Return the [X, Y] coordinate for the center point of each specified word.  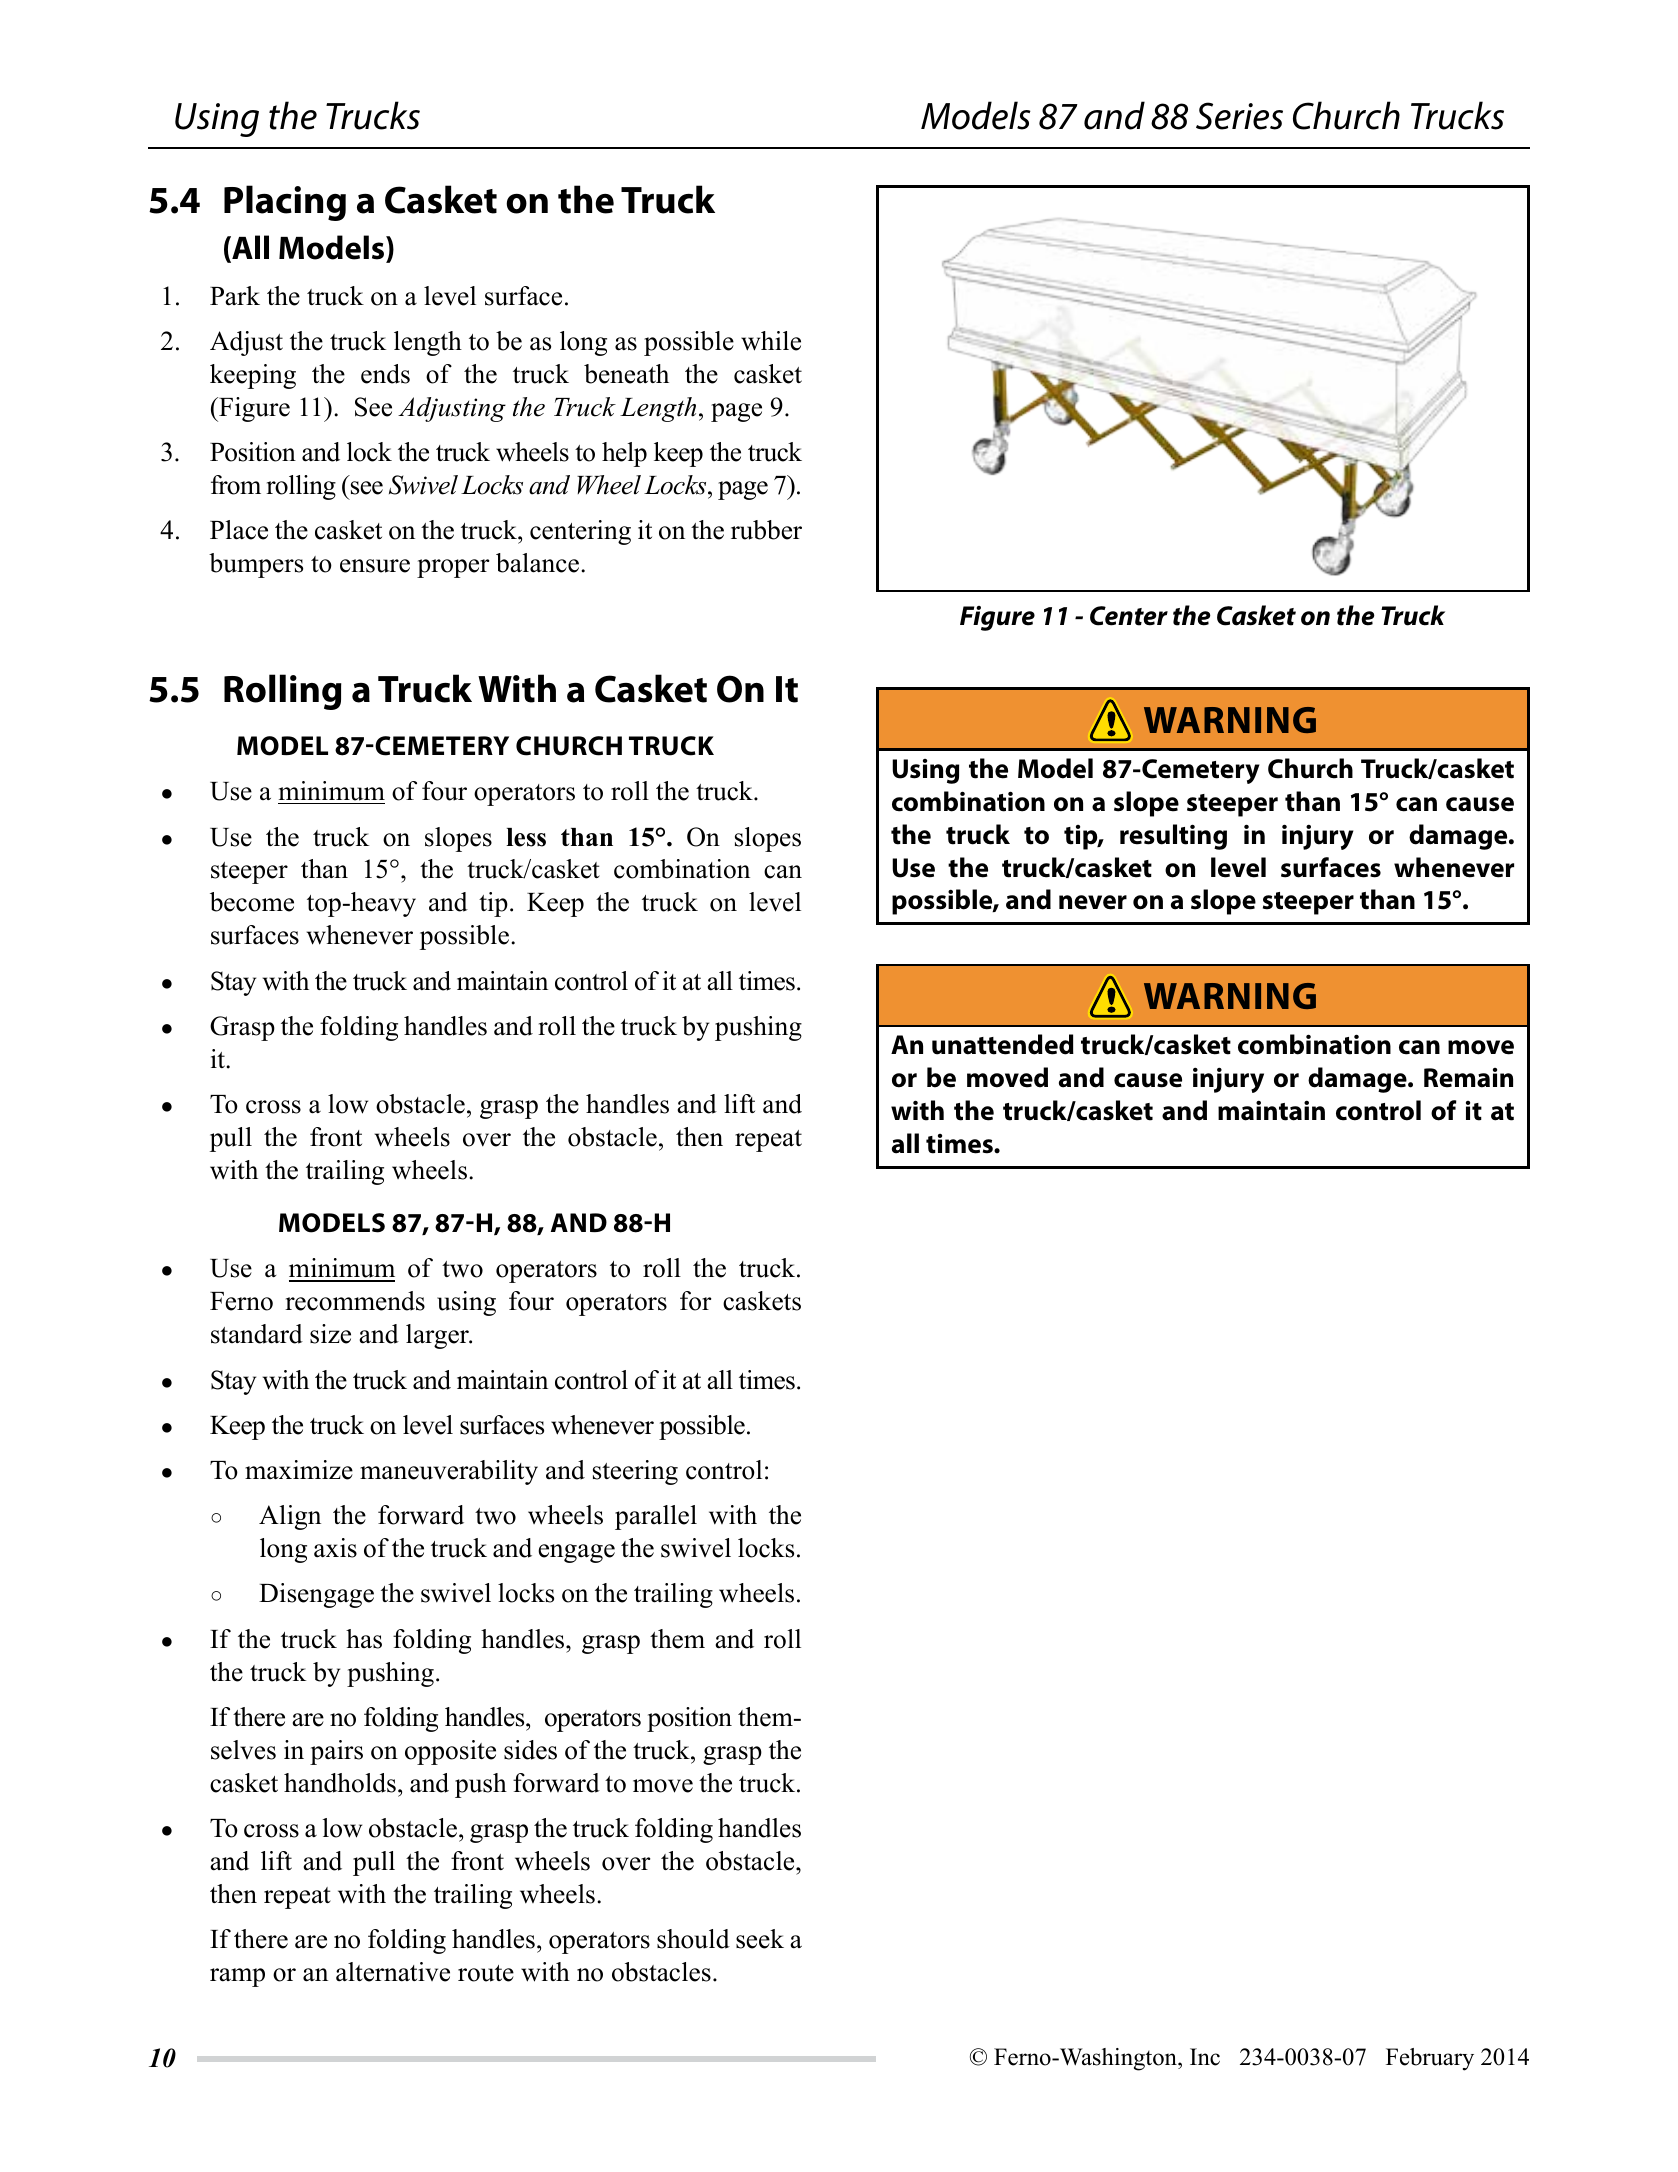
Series [1239, 116]
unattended [1003, 1044]
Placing [285, 203]
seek [760, 1939]
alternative [393, 1972]
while [771, 341]
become [252, 902]
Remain [1468, 1078]
